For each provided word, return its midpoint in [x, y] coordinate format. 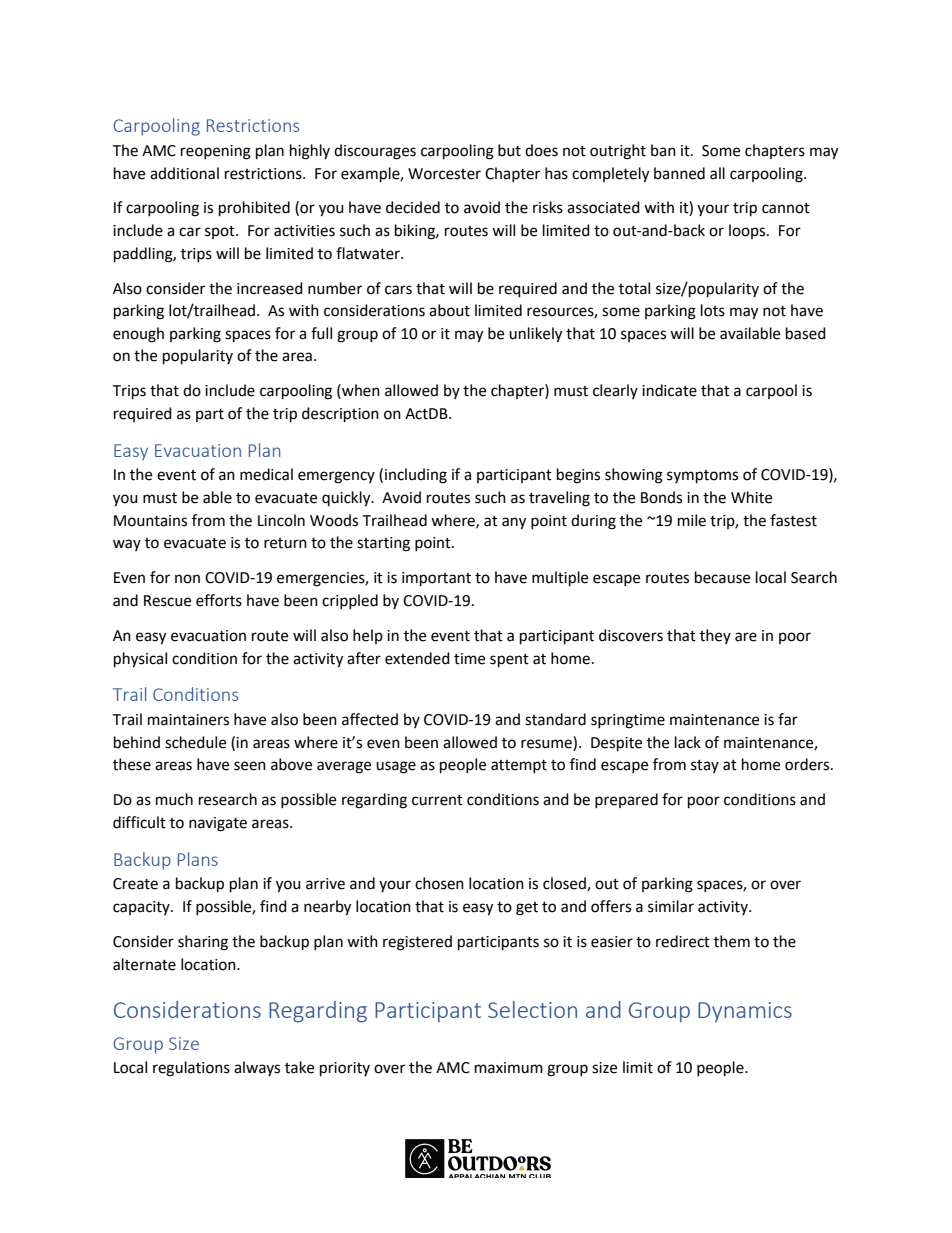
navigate [218, 824]
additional [184, 173]
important [436, 579]
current [437, 800]
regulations [191, 1069]
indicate [669, 390]
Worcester [444, 174]
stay [705, 766]
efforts [219, 600]
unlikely [535, 335]
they [715, 636]
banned [679, 173]
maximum [509, 1068]
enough [138, 335]
